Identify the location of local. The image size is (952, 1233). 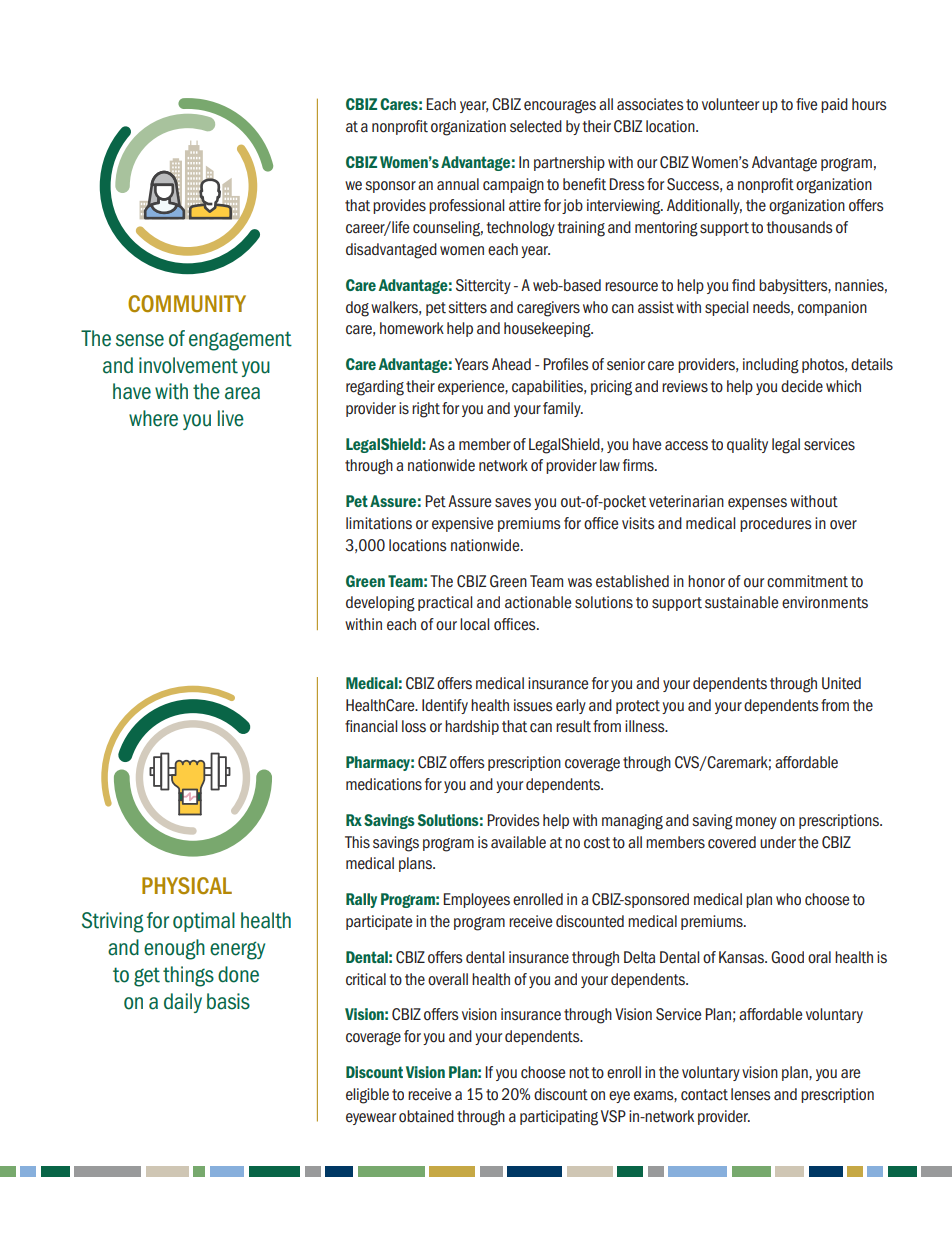
(474, 624).
